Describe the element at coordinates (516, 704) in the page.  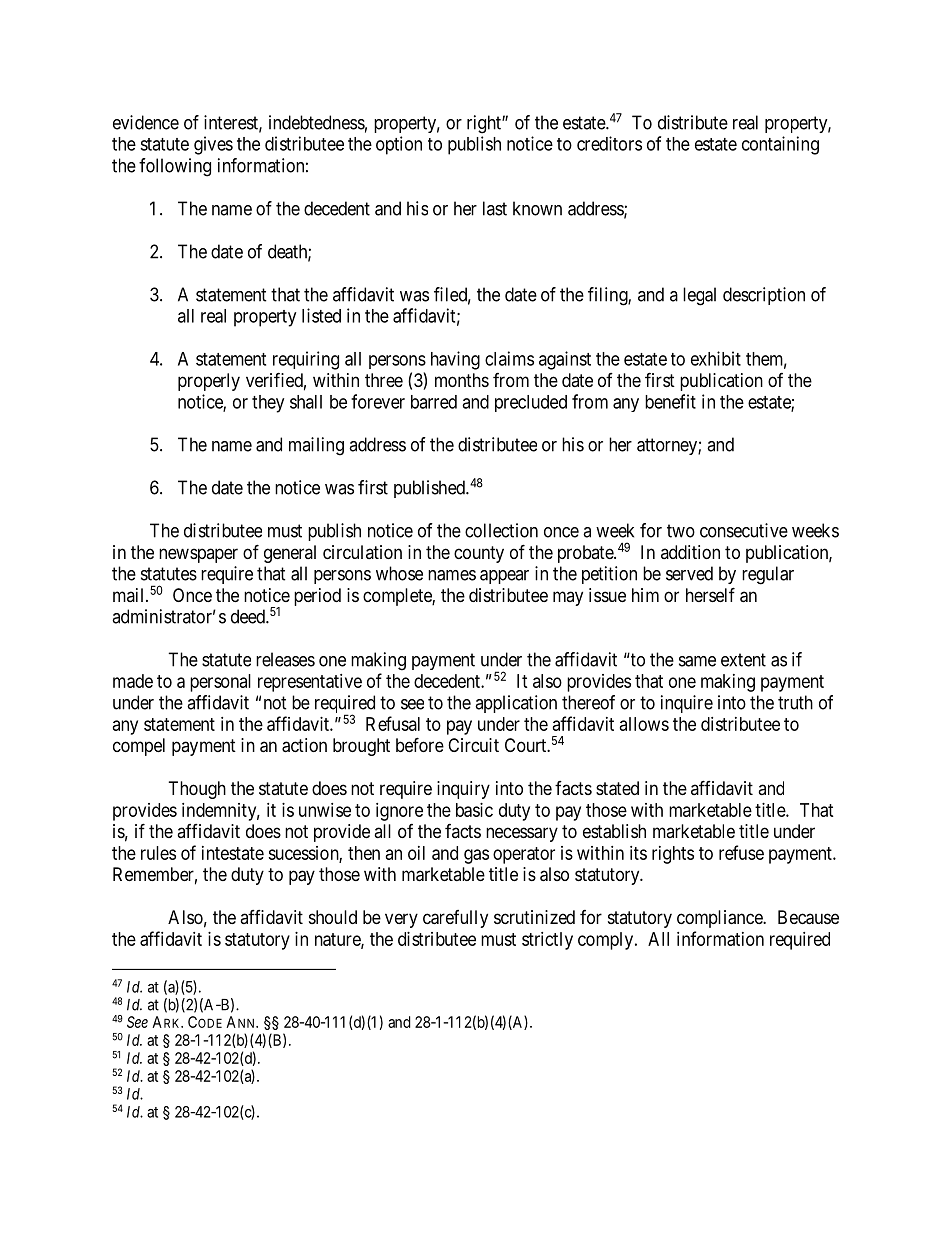
I see `application` at that location.
